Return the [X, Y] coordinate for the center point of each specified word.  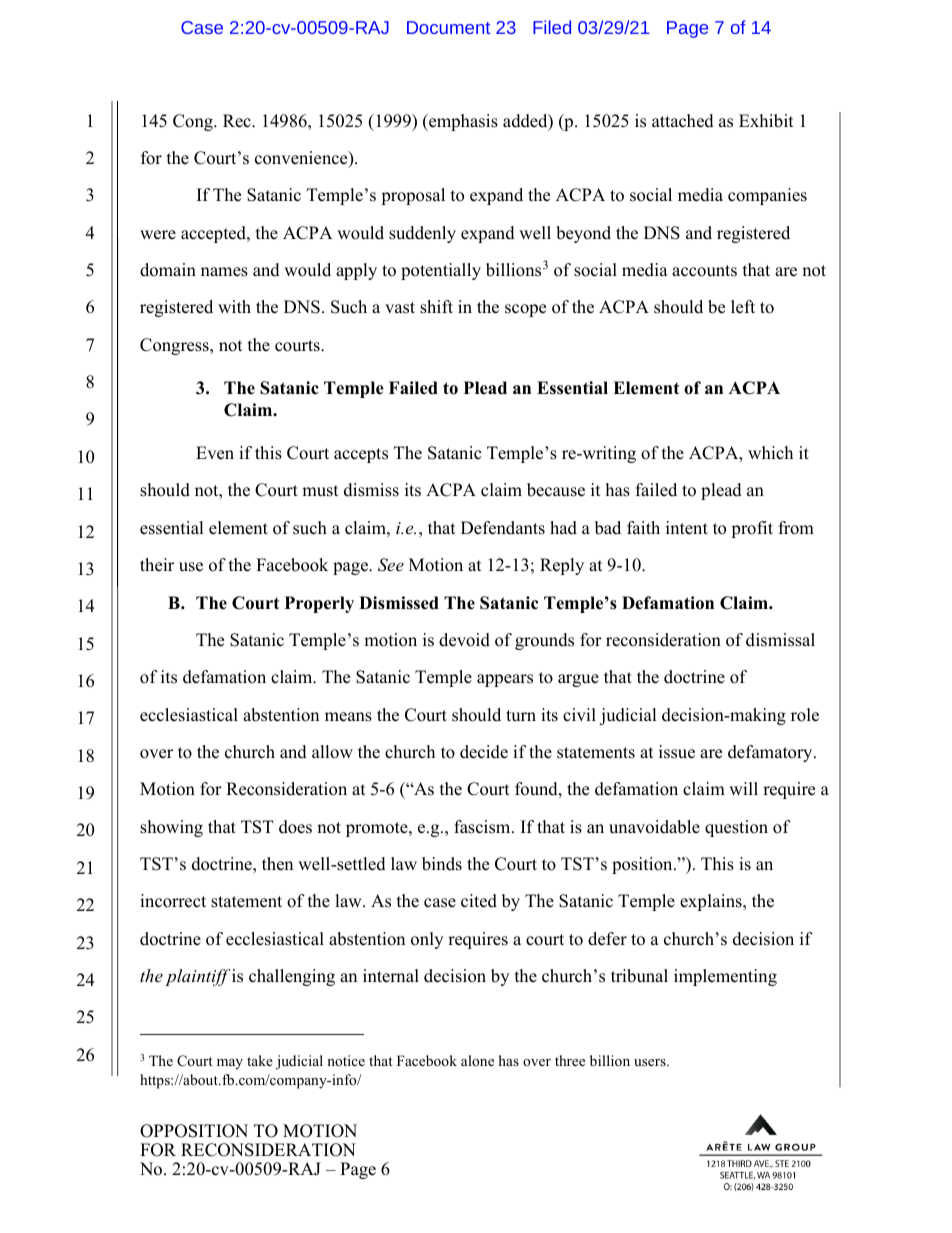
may [230, 1064]
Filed [552, 27]
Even [215, 453]
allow [332, 752]
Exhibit [766, 121]
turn [521, 716]
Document [448, 27]
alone [477, 1060]
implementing [725, 977]
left [743, 307]
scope [525, 310]
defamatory [771, 753]
